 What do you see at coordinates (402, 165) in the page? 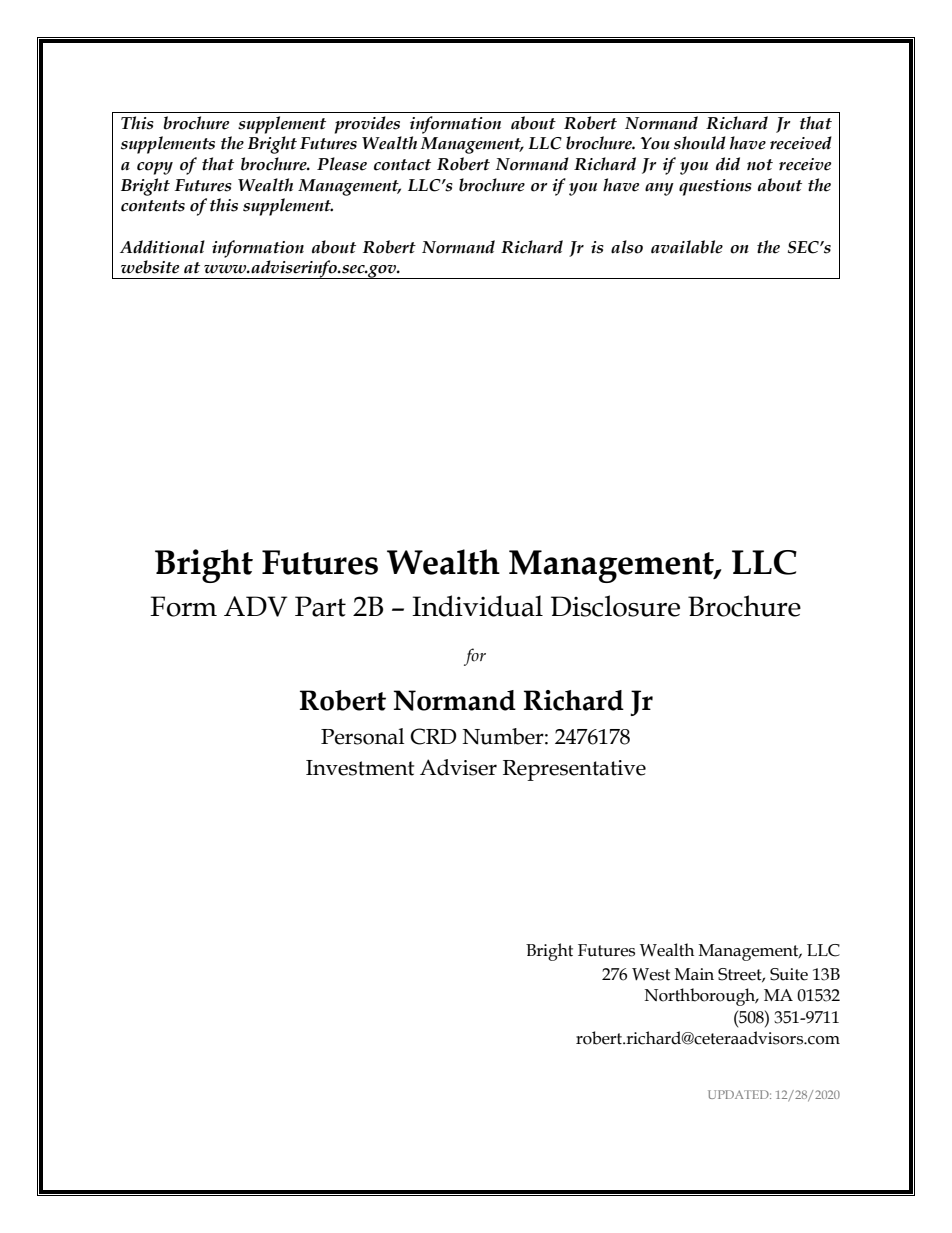
I see `contact` at bounding box center [402, 165].
